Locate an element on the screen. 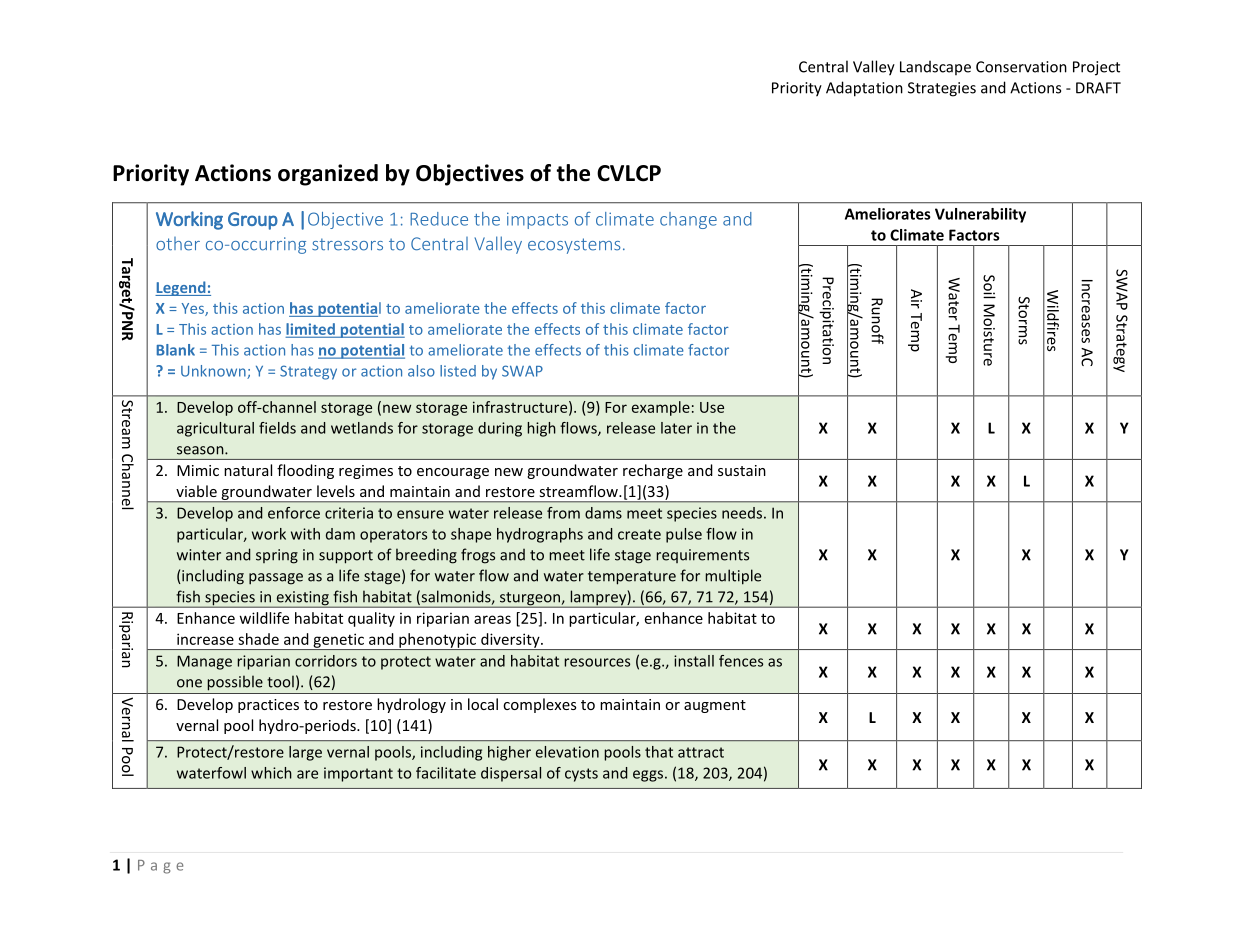 The width and height of the screenshot is (1233, 952). Adaptation is located at coordinates (864, 89).
